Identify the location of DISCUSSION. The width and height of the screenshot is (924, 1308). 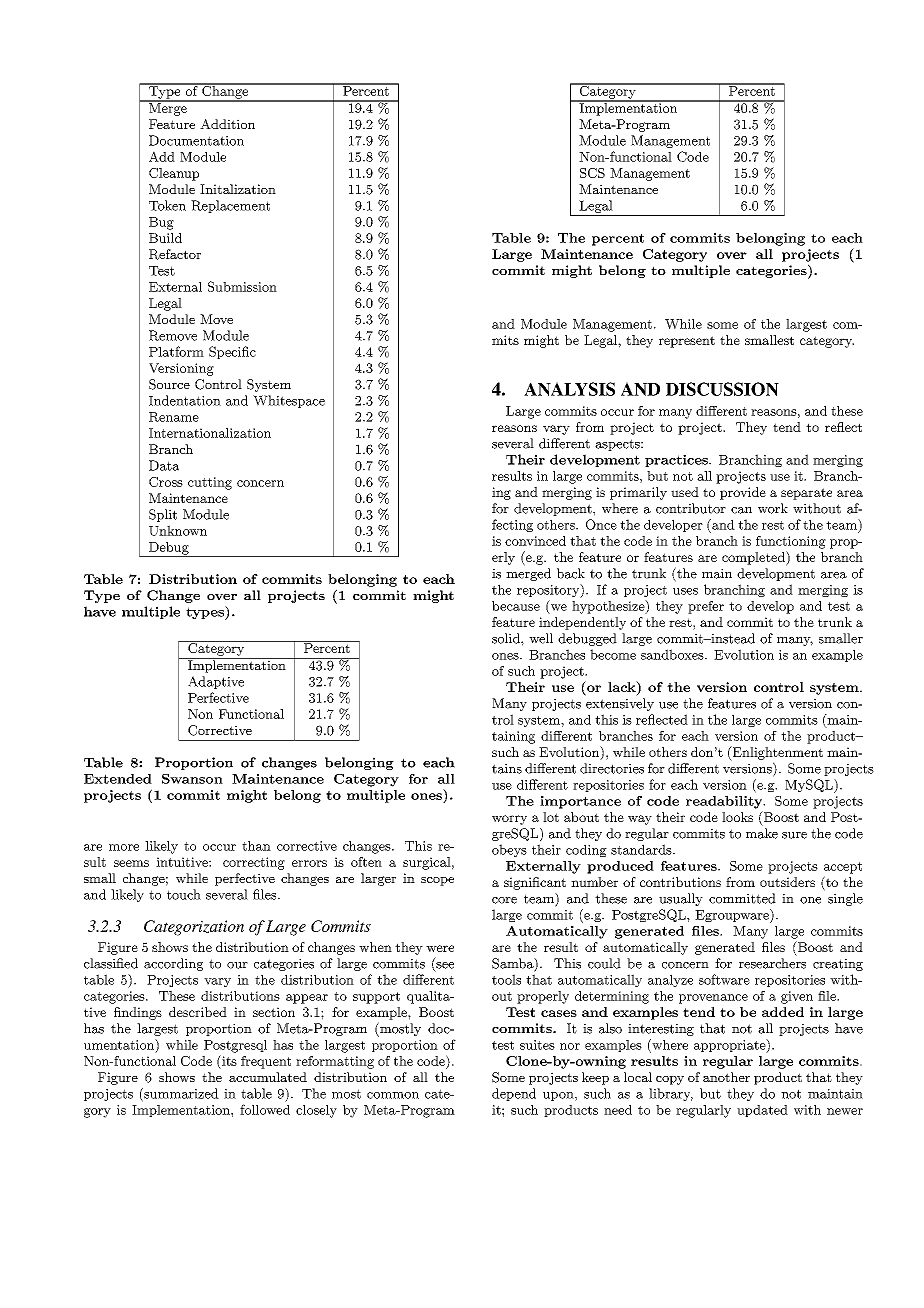
(722, 389).
